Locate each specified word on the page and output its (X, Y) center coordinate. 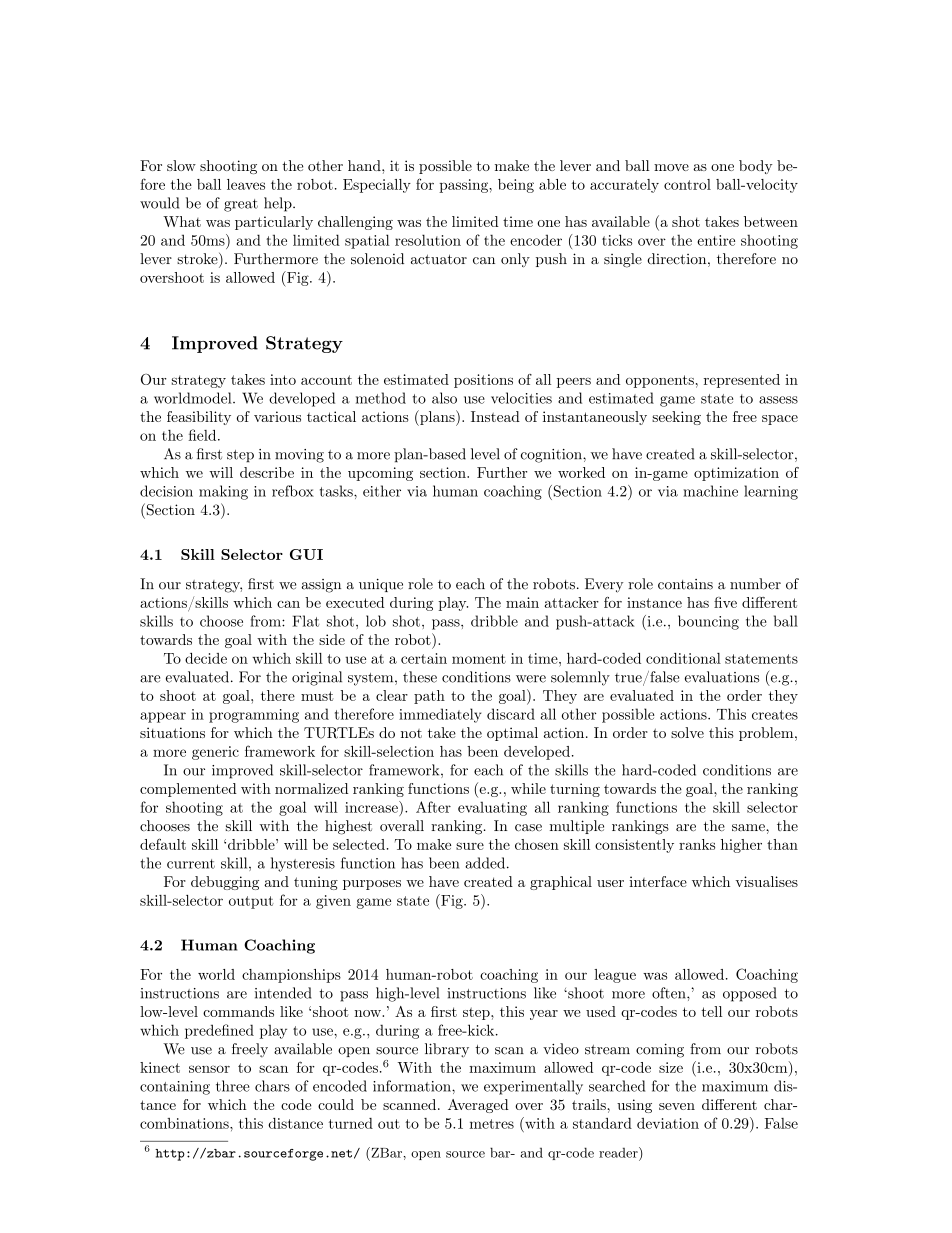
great (241, 205)
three (233, 1086)
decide (206, 658)
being (516, 186)
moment (479, 659)
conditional (683, 658)
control (687, 184)
